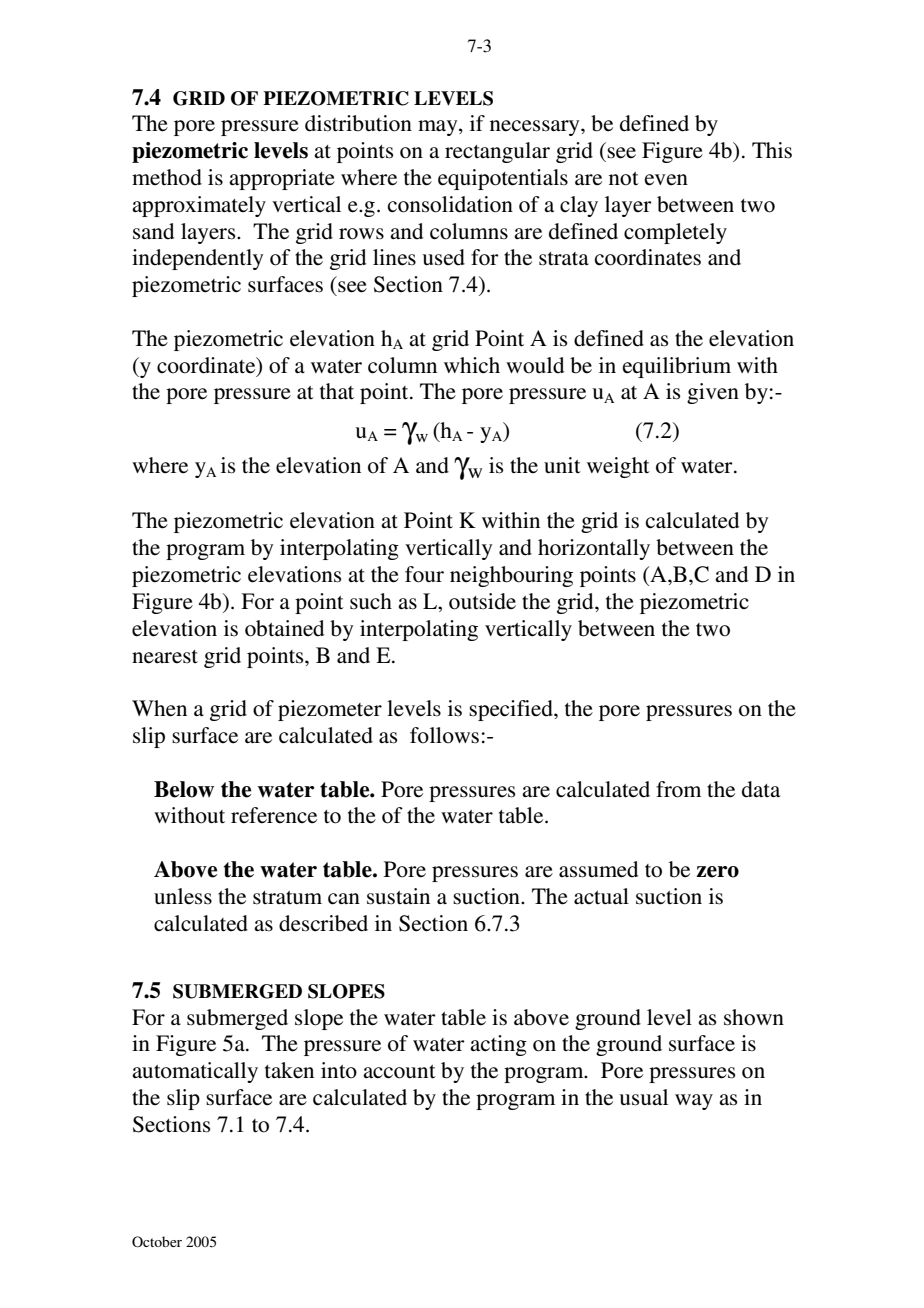  Describe the element at coordinates (594, 549) in the document. I see `horizontally` at that location.
